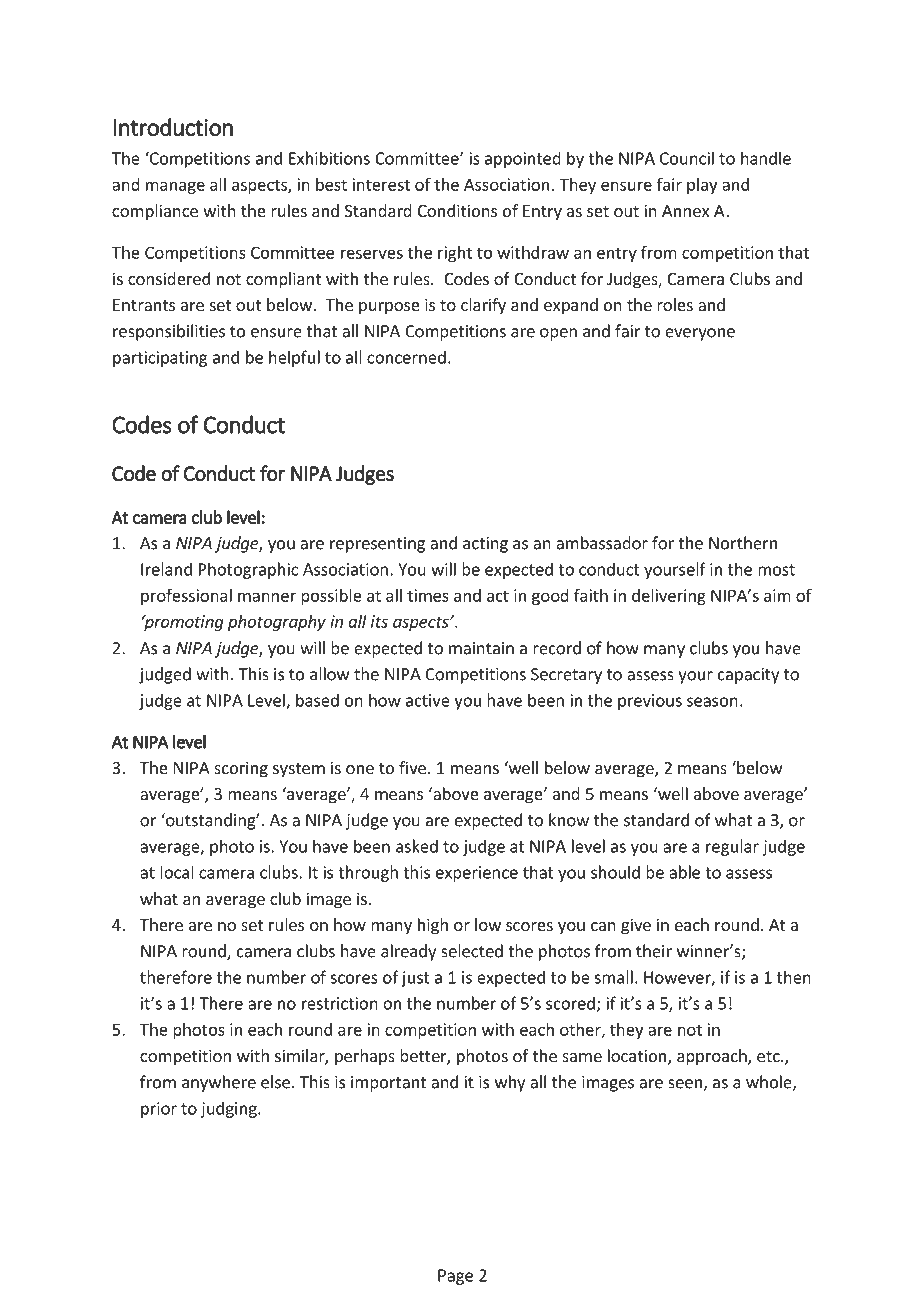  What do you see at coordinates (485, 545) in the screenshot?
I see `acting` at bounding box center [485, 545].
